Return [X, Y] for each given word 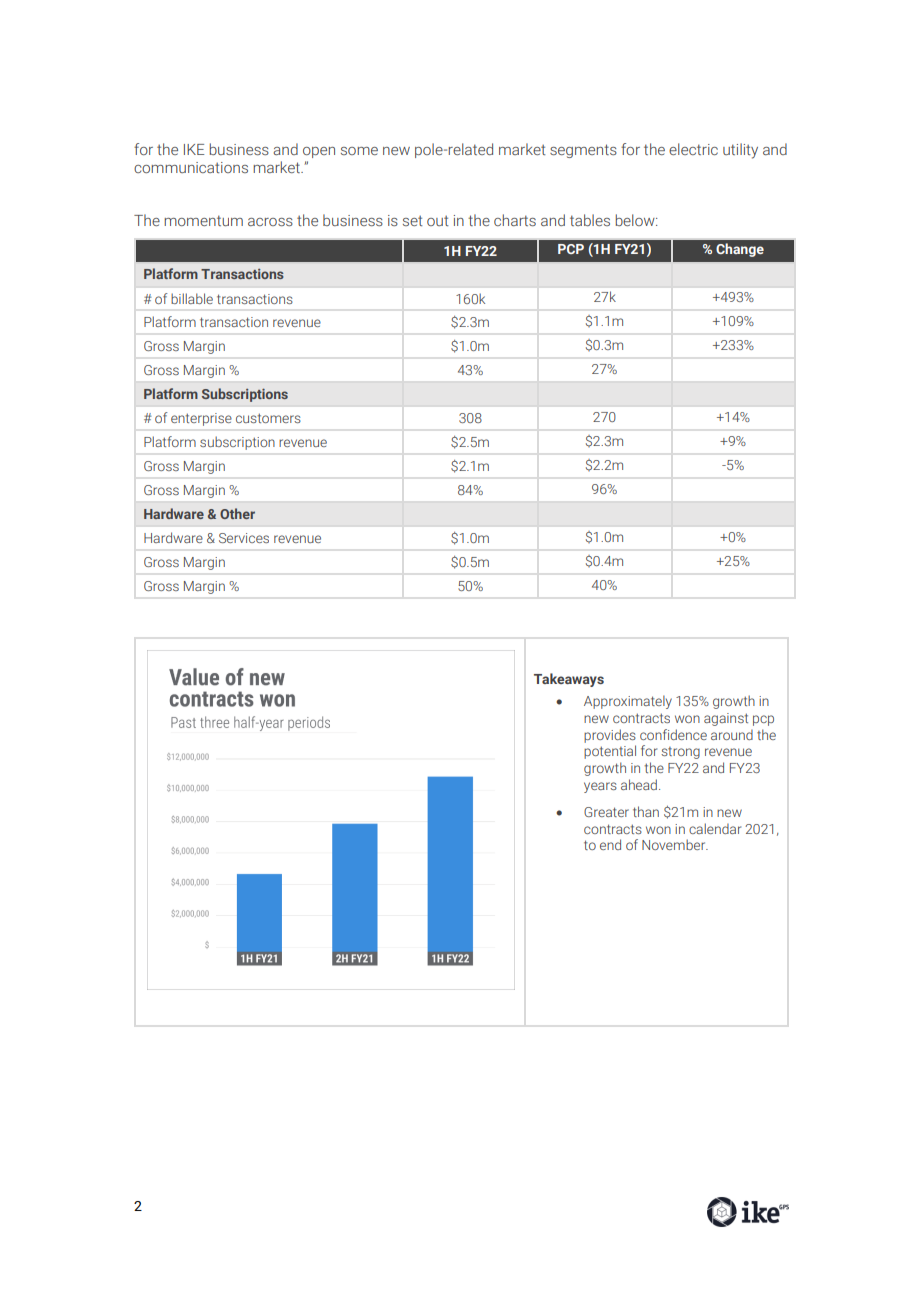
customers [268, 418]
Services [244, 538]
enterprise [201, 419]
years [600, 787]
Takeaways [569, 680]
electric [693, 149]
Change [740, 250]
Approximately [628, 702]
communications [191, 167]
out [438, 220]
